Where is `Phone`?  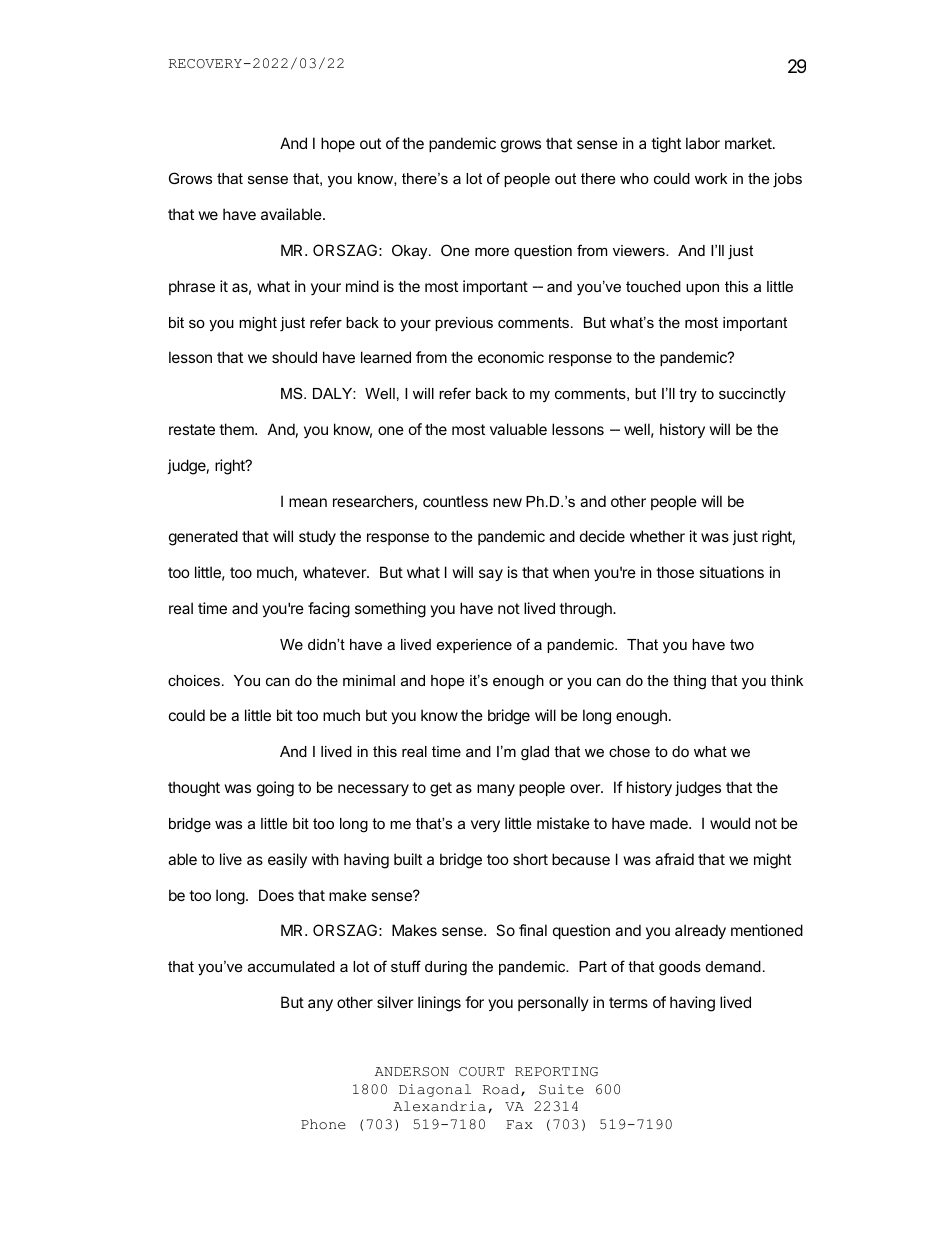
Phone is located at coordinates (323, 1124).
